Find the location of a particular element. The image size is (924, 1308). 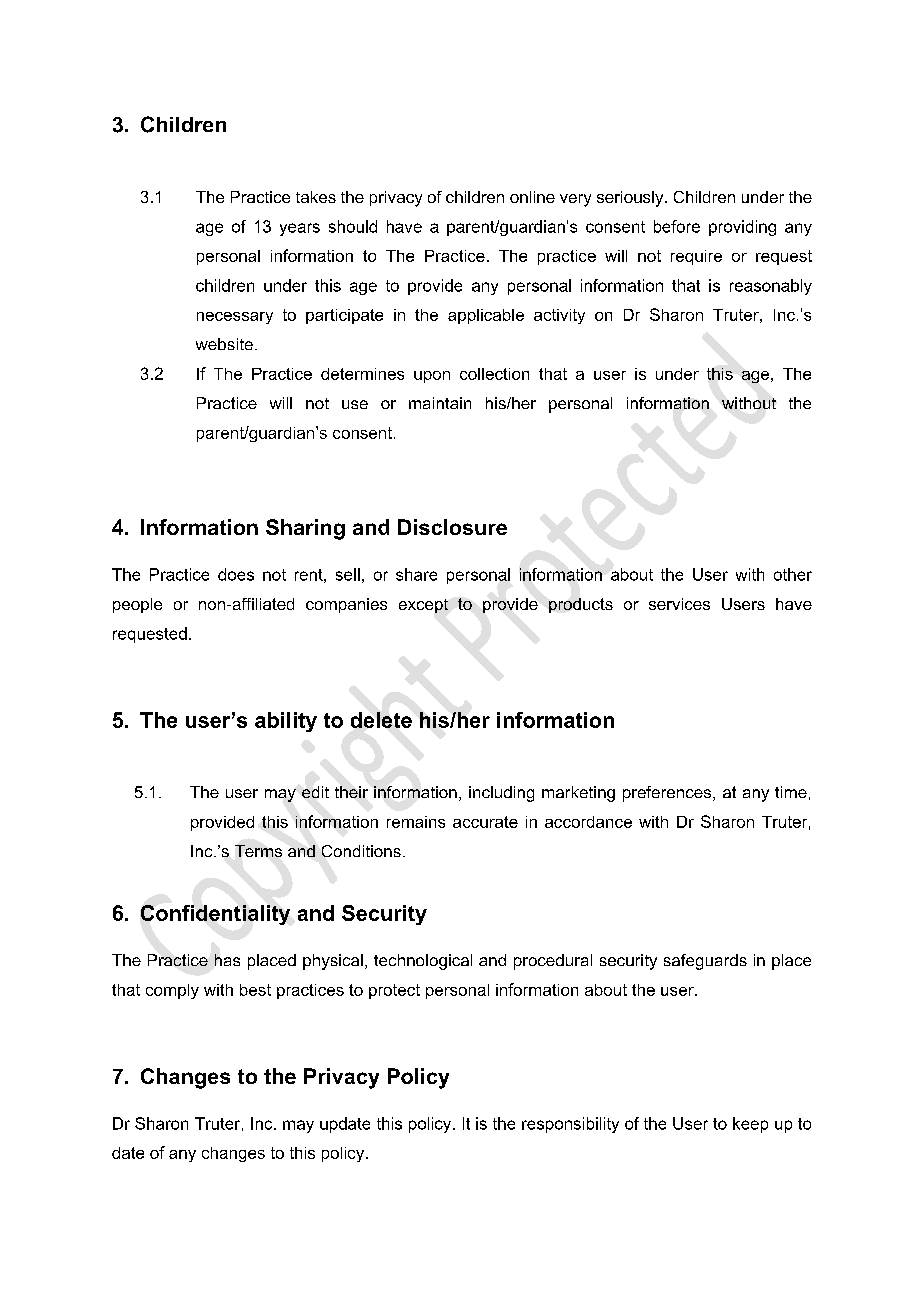

providing is located at coordinates (742, 228).
